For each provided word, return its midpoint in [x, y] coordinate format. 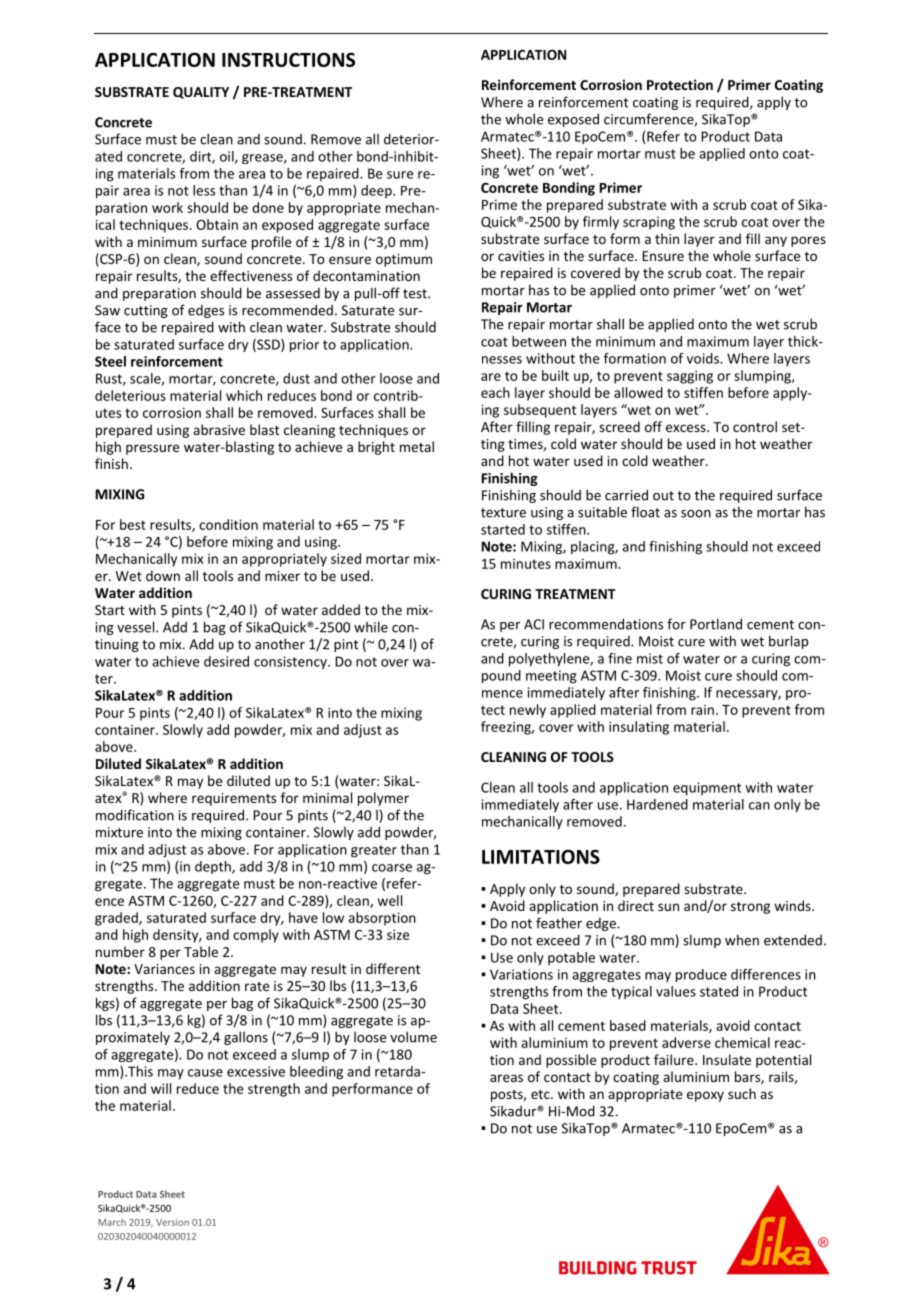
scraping [649, 223]
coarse [392, 868]
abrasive [219, 429]
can [759, 806]
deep [377, 191]
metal [417, 446]
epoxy [705, 1096]
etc [541, 1094]
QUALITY [201, 93]
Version [172, 1222]
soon [696, 514]
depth [214, 867]
